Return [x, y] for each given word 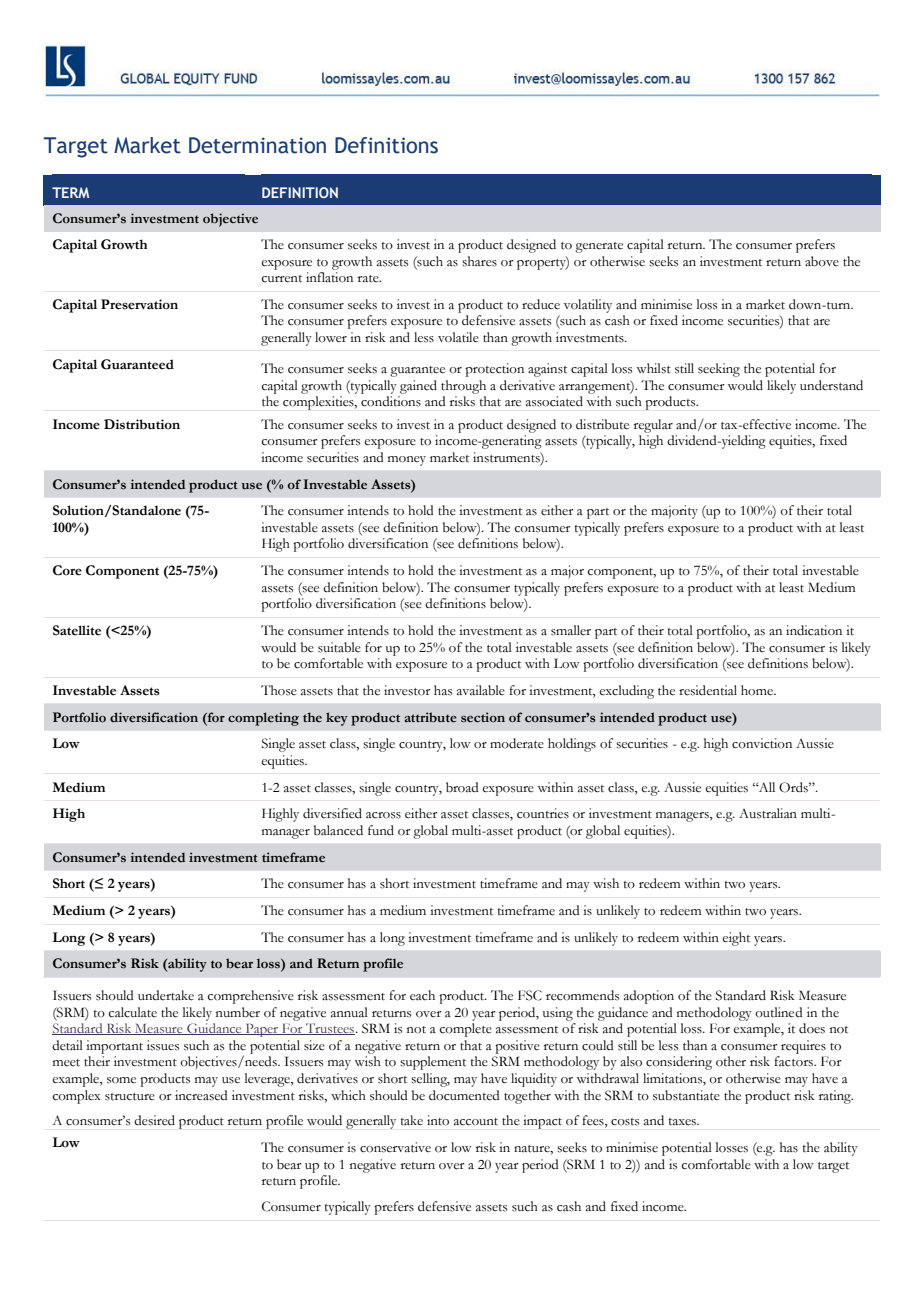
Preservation [139, 304]
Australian [768, 813]
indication [814, 630]
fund [381, 830]
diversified [332, 813]
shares [479, 261]
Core [67, 570]
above [822, 261]
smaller [571, 630]
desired [154, 1120]
